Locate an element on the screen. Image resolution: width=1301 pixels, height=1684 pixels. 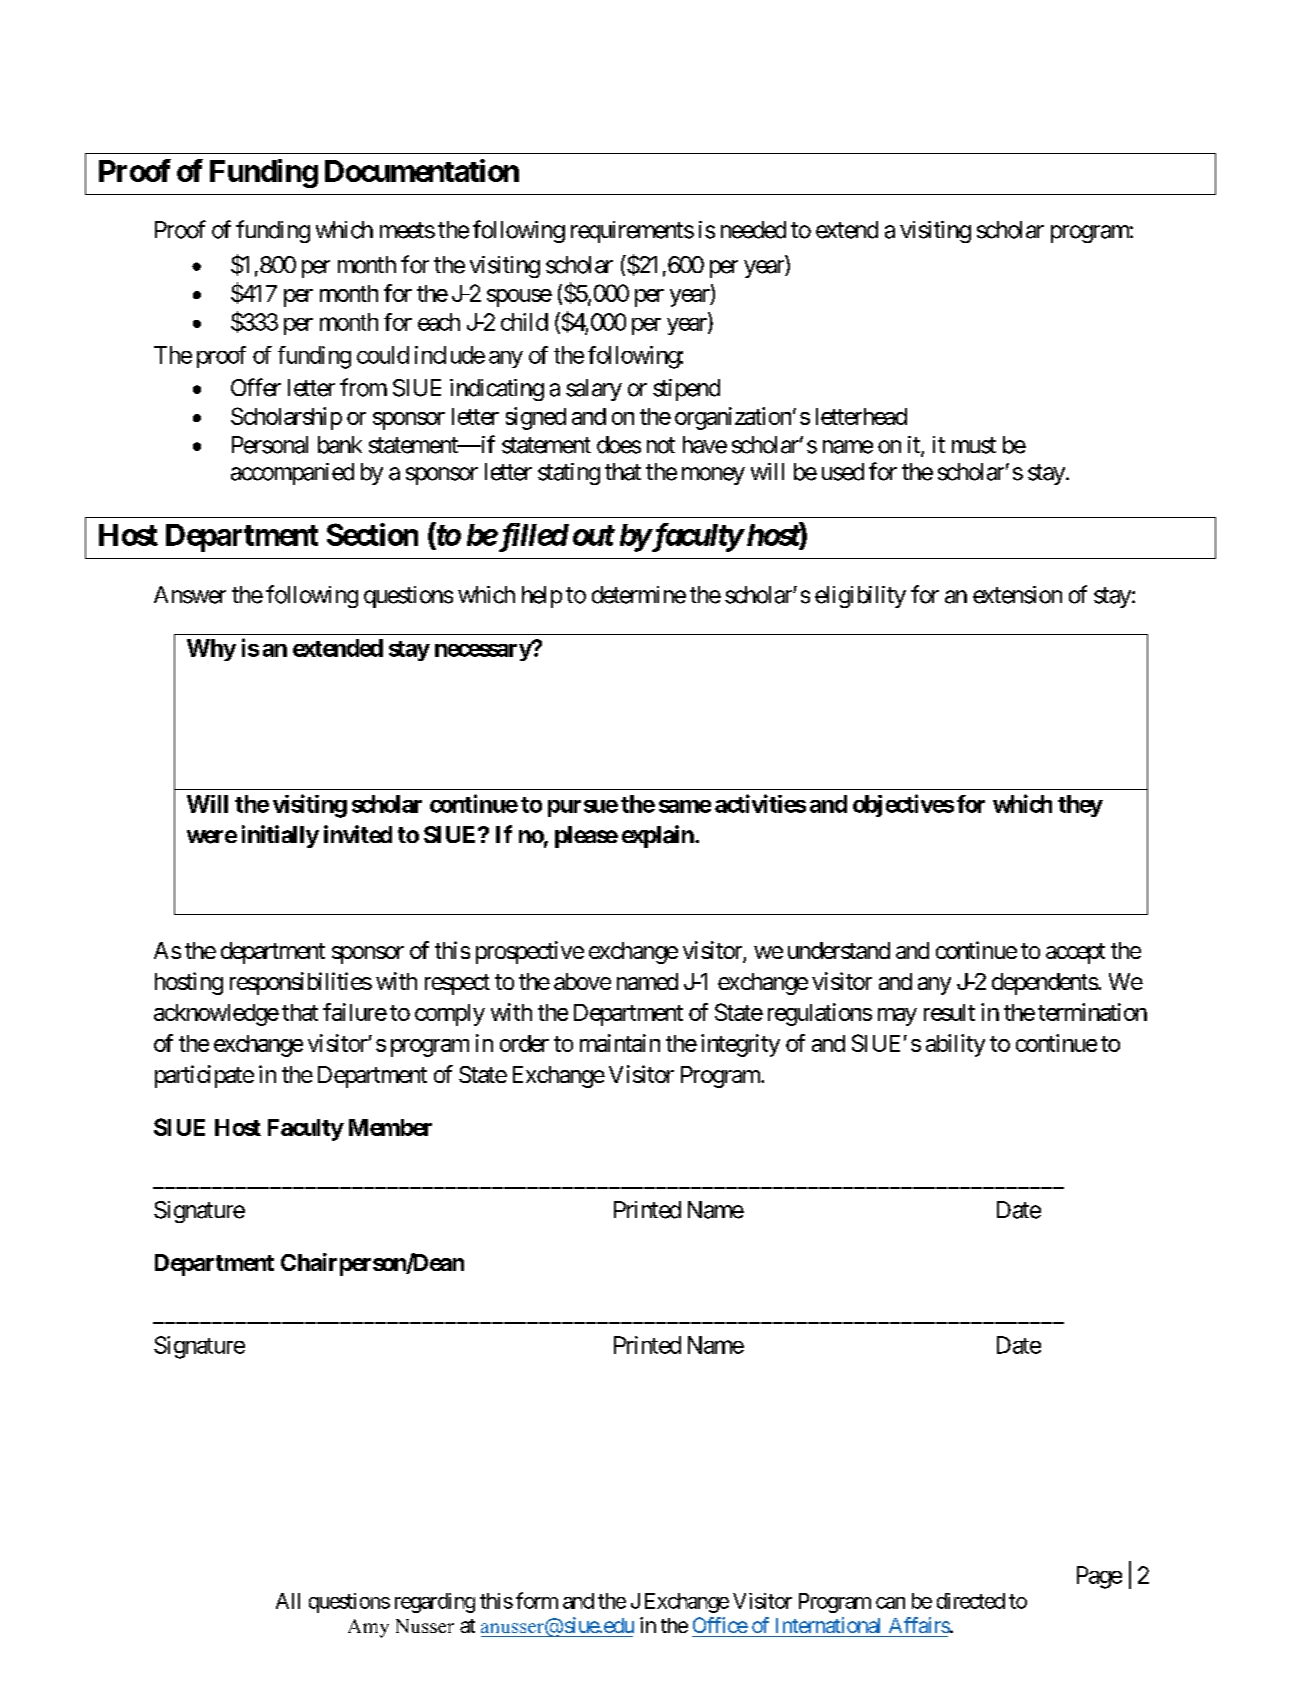
maintain is located at coordinates (620, 1043).
